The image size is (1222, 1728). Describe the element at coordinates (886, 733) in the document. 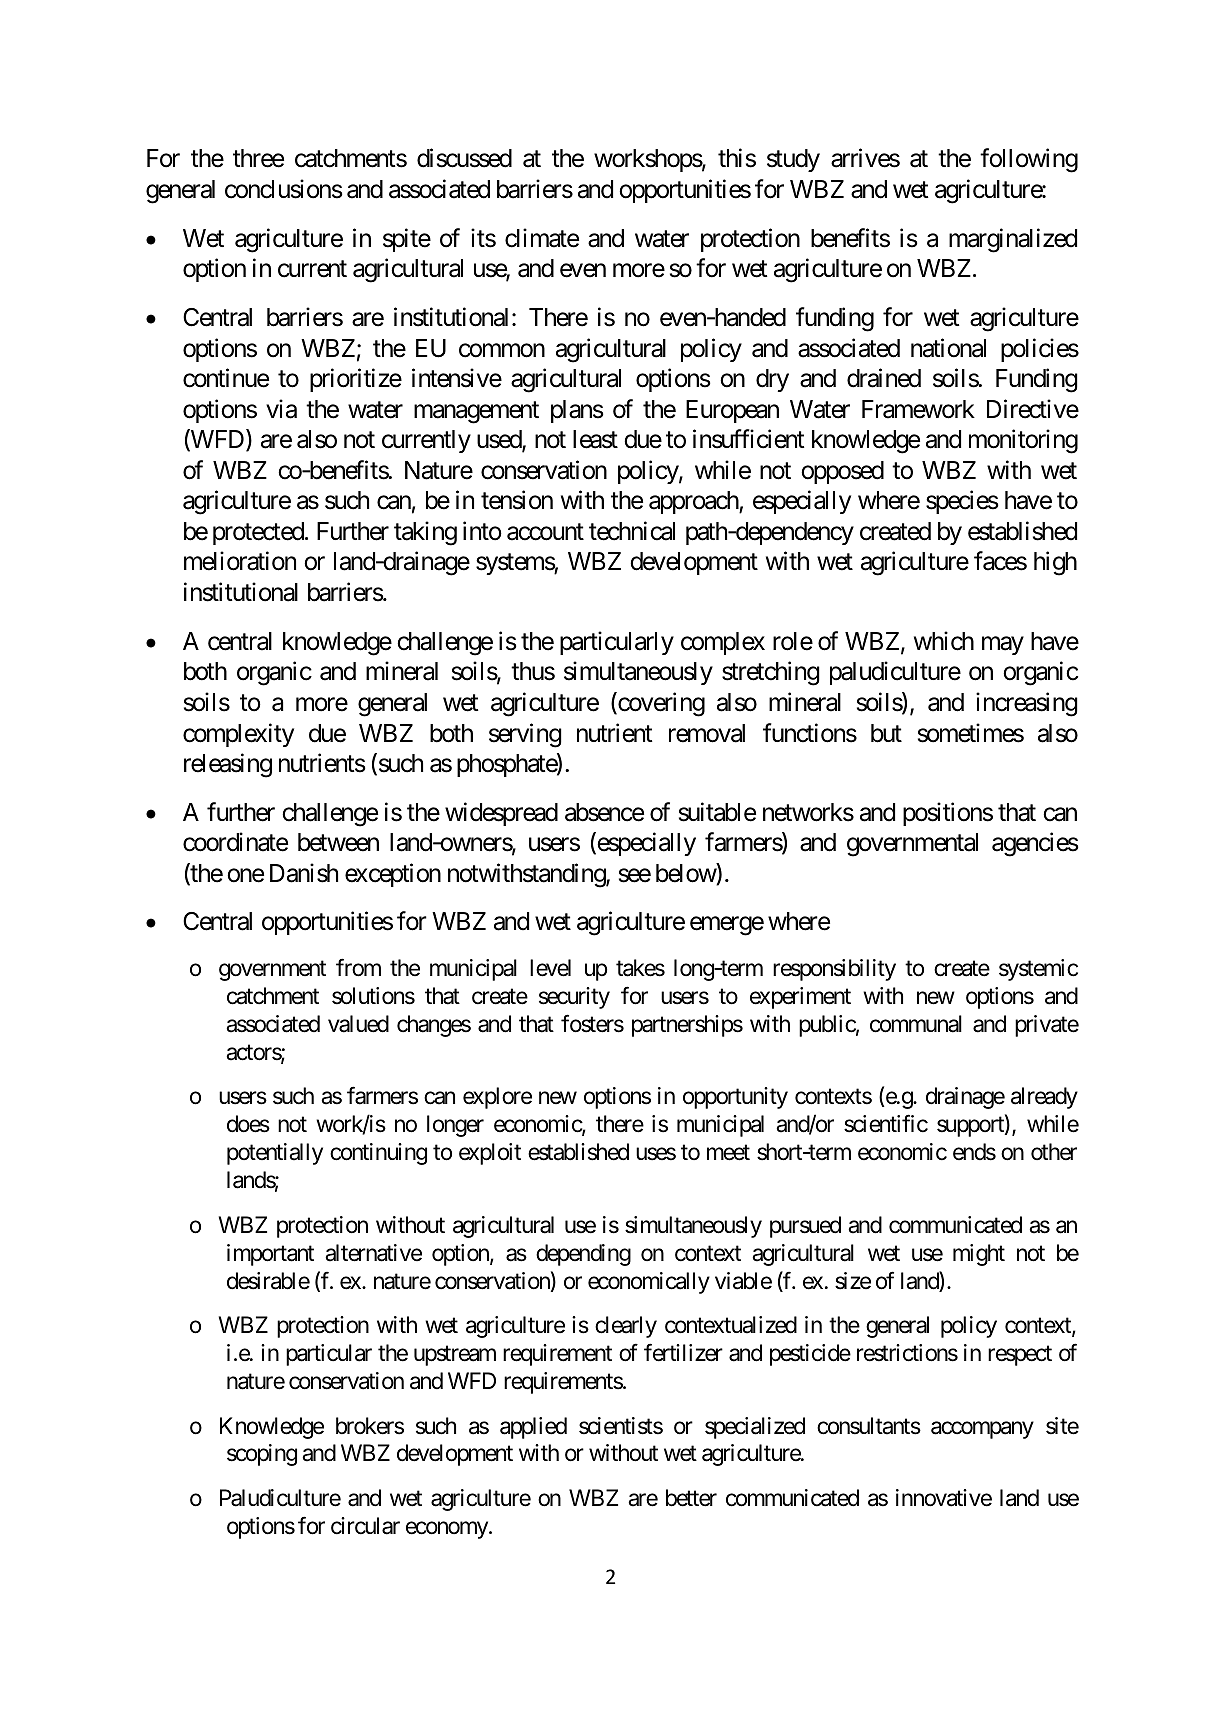

I see `but` at that location.
